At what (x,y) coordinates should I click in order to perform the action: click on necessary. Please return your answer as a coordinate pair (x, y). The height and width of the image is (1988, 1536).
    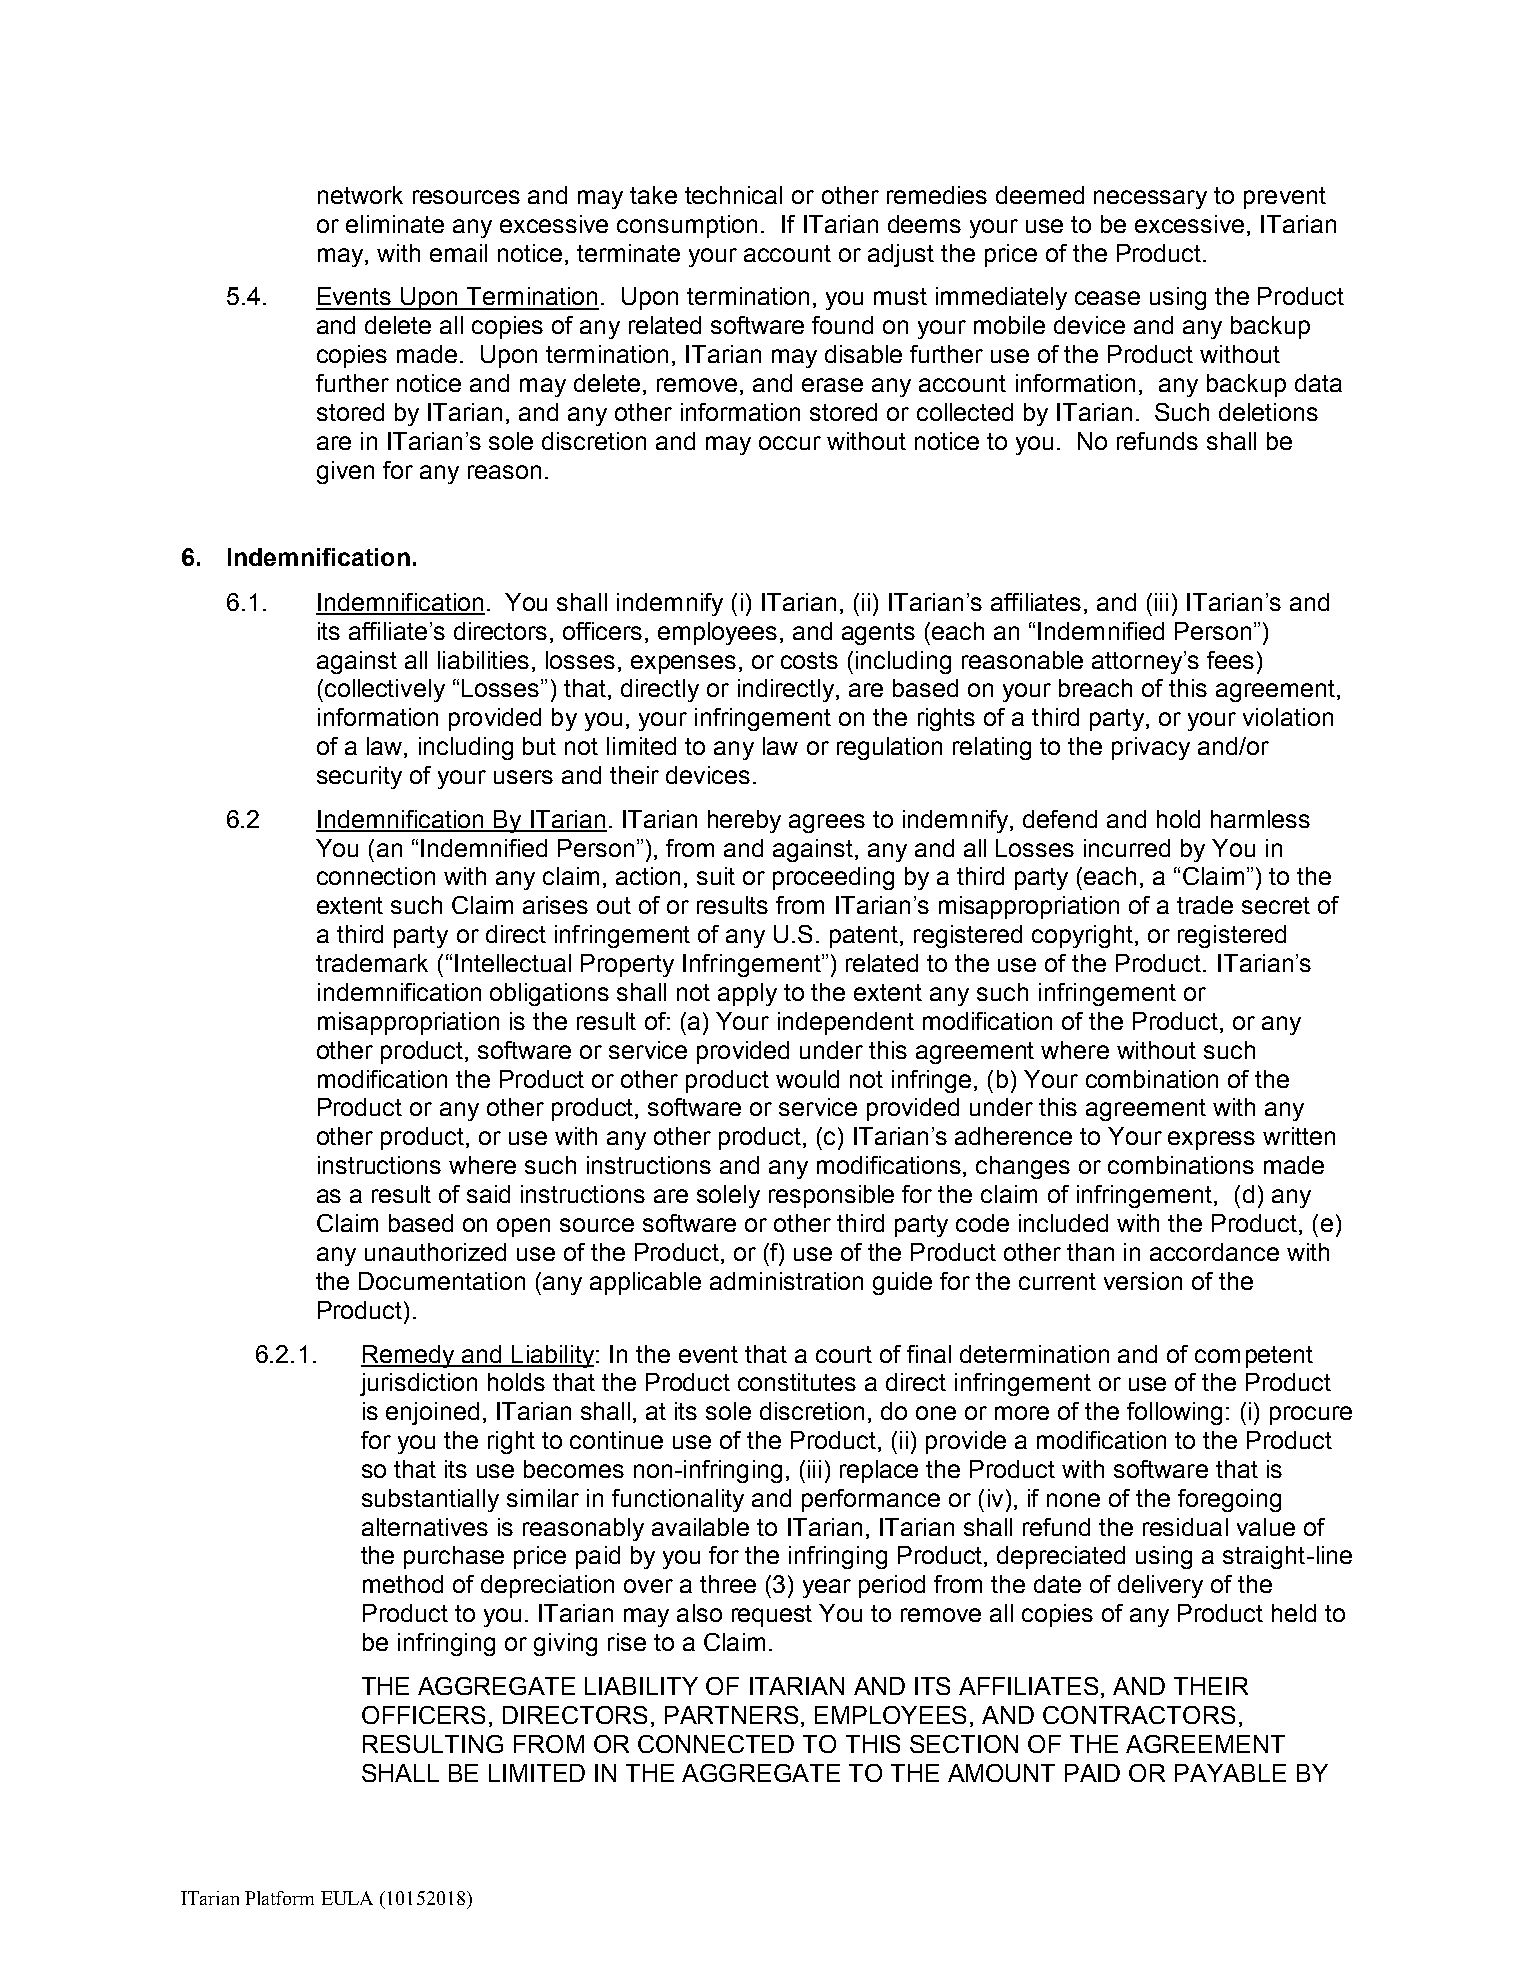
    Looking at the image, I should click on (1150, 199).
